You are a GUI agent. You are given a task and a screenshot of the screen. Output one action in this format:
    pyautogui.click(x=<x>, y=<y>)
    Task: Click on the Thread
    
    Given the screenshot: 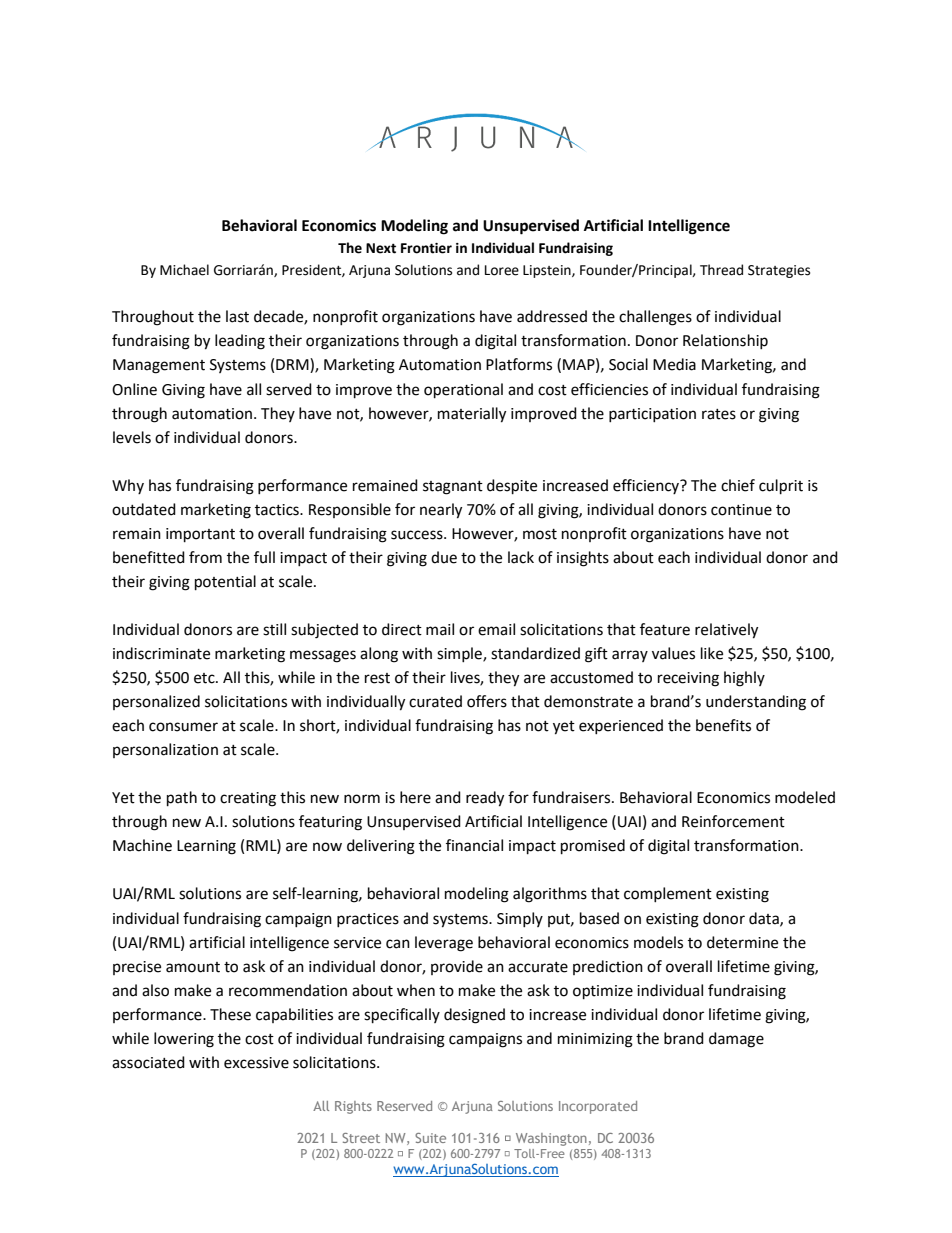 What is the action you would take?
    pyautogui.click(x=721, y=270)
